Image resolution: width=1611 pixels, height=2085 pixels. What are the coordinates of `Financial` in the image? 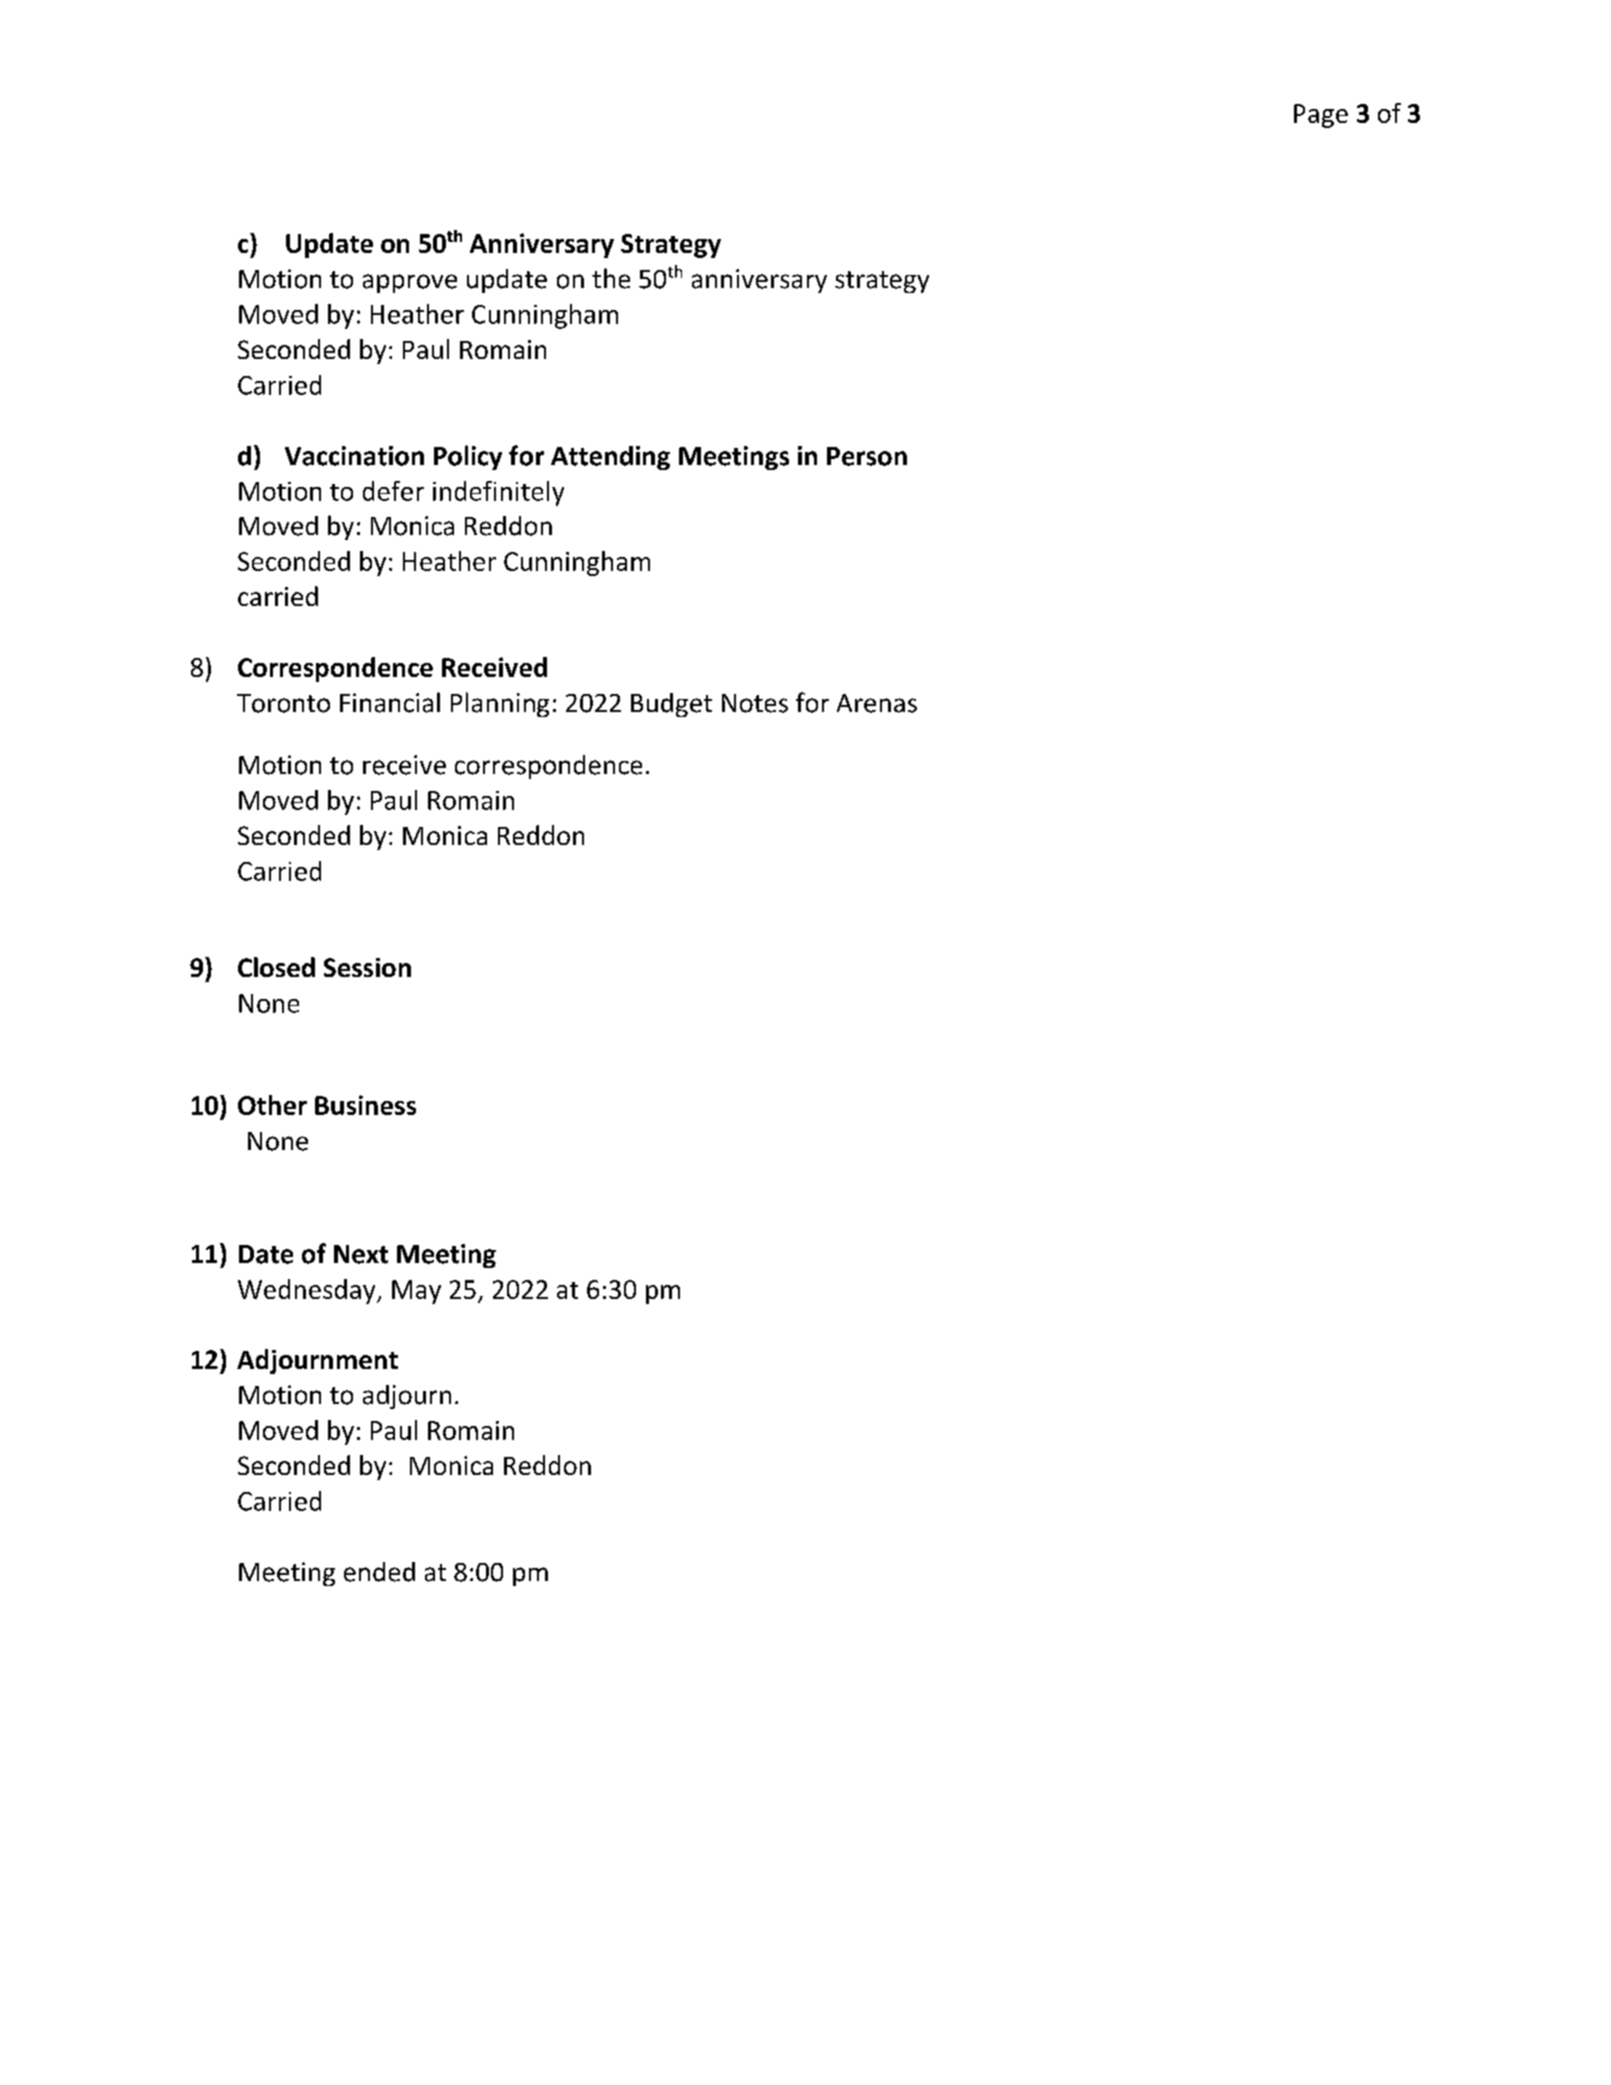 It's located at (390, 702).
